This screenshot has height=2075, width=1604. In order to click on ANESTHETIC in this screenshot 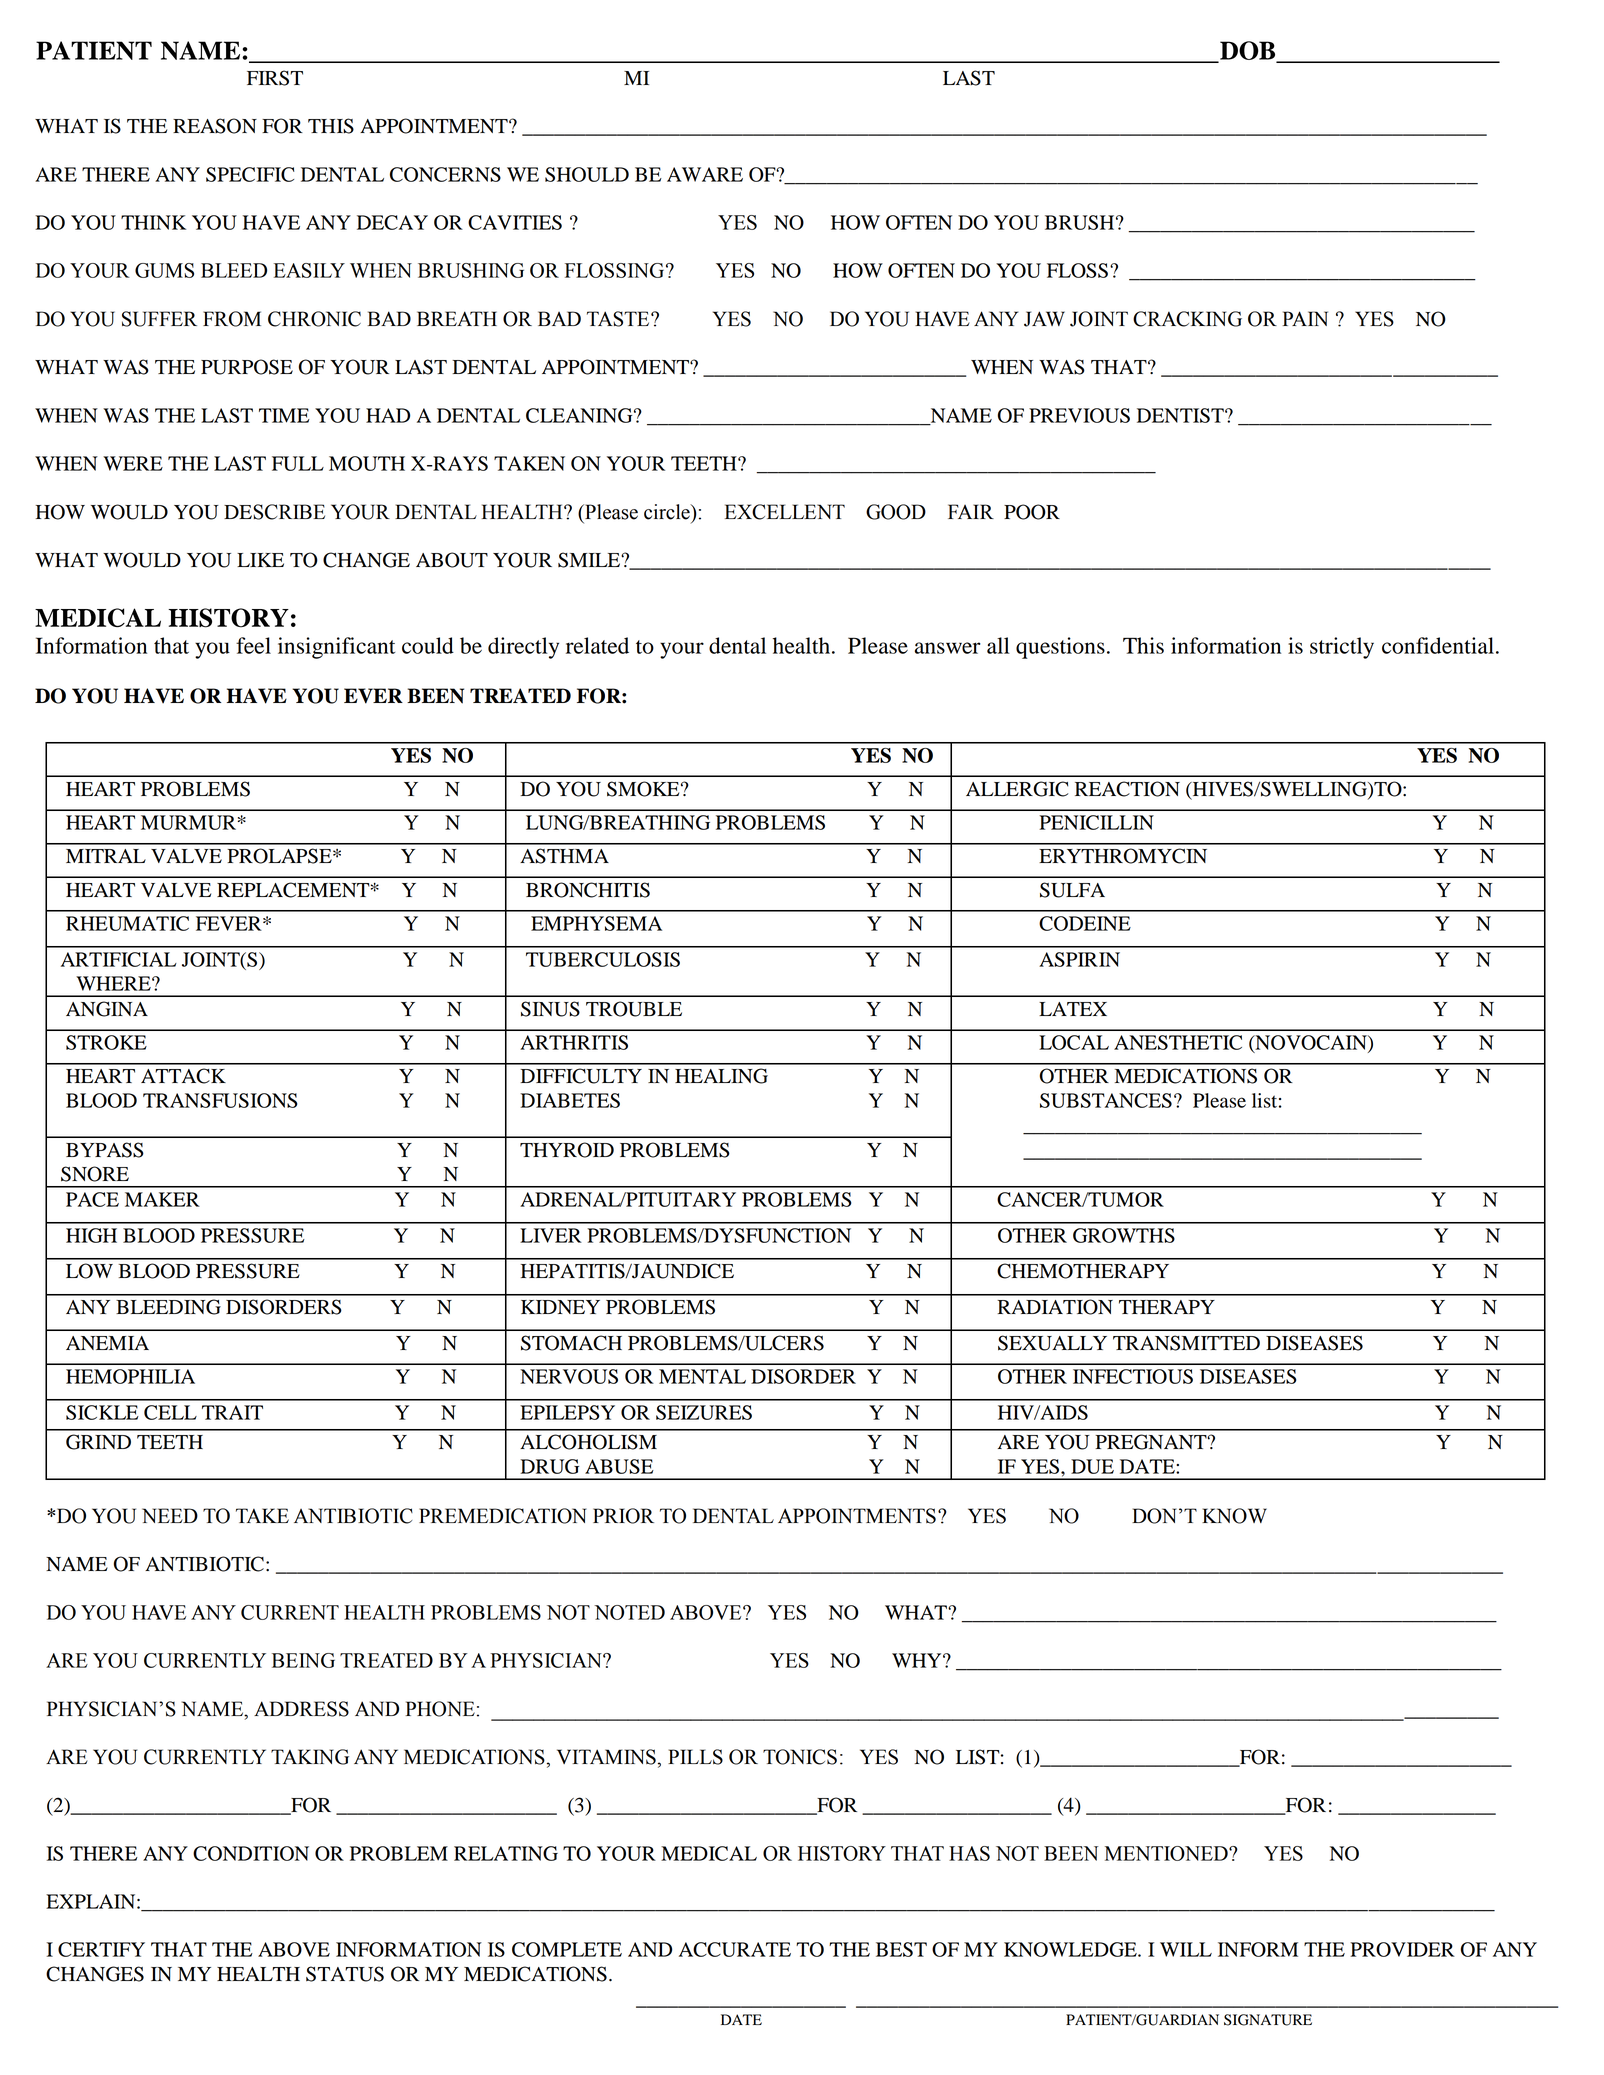, I will do `click(1178, 1042)`.
